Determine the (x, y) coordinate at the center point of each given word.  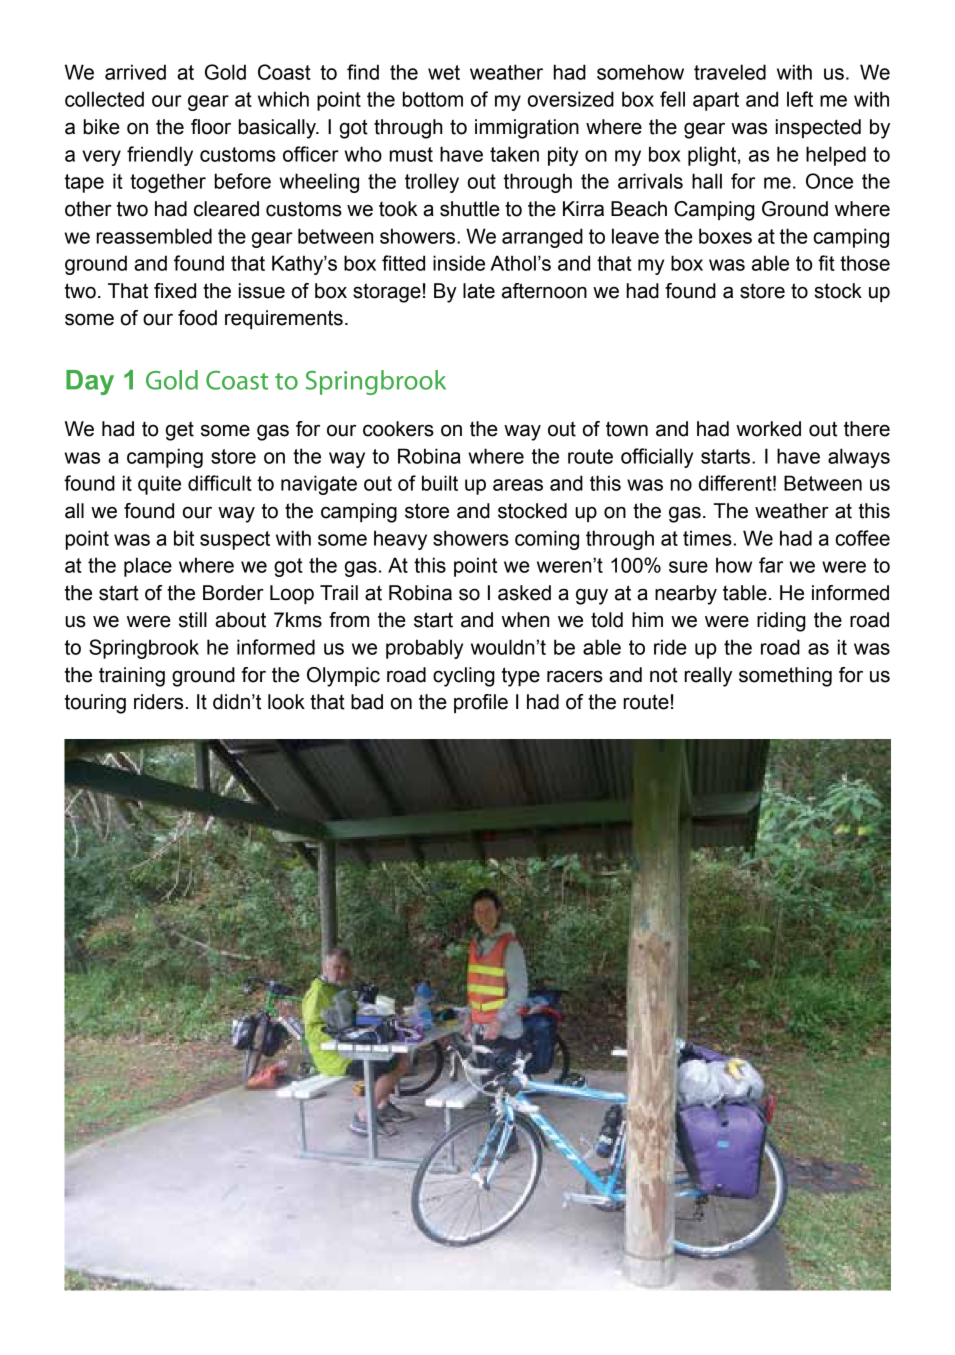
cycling (464, 677)
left (800, 99)
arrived (135, 72)
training (132, 677)
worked (768, 429)
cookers (398, 429)
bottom (433, 99)
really (708, 677)
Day (90, 382)
